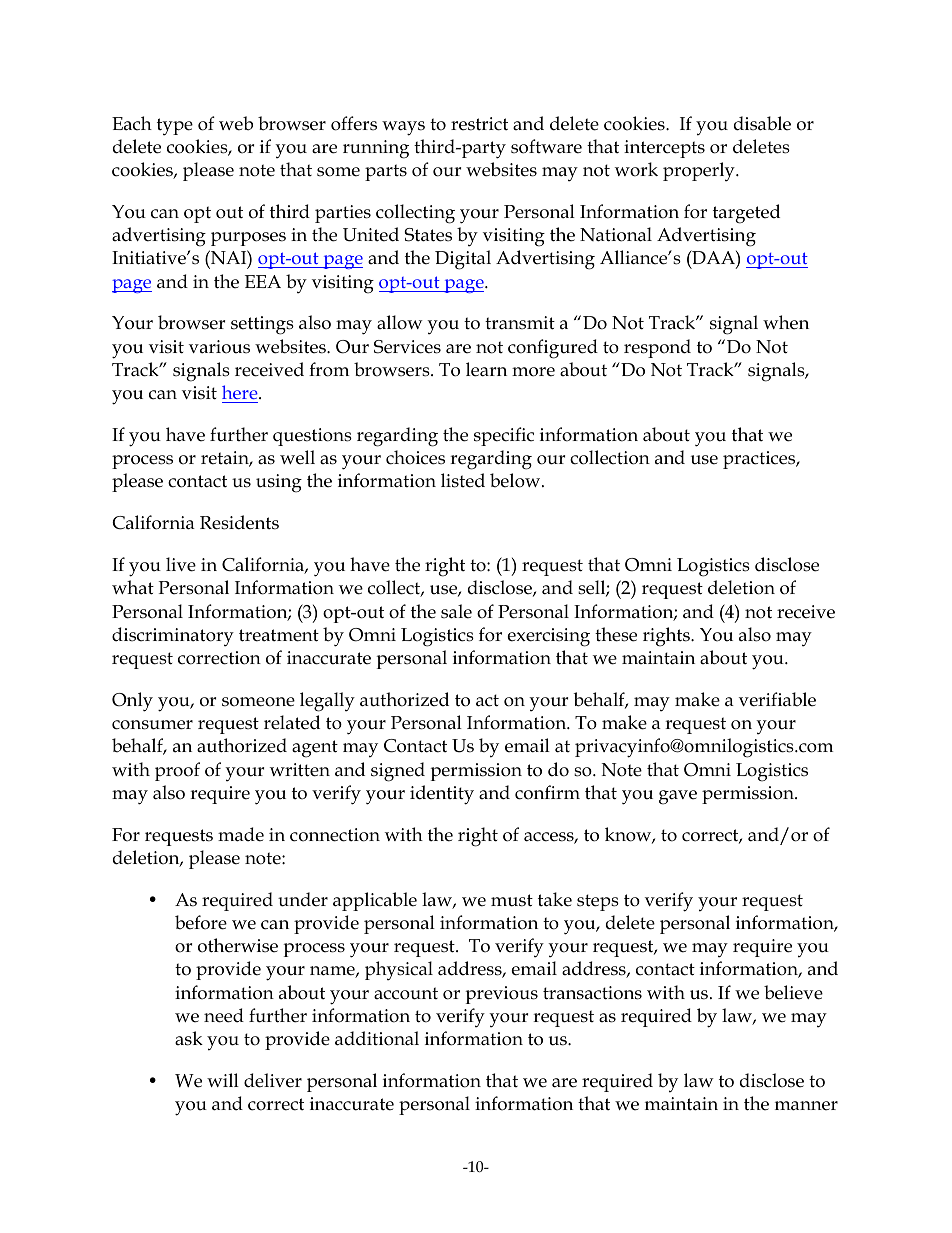  What do you see at coordinates (175, 127) in the page?
I see `type` at bounding box center [175, 127].
